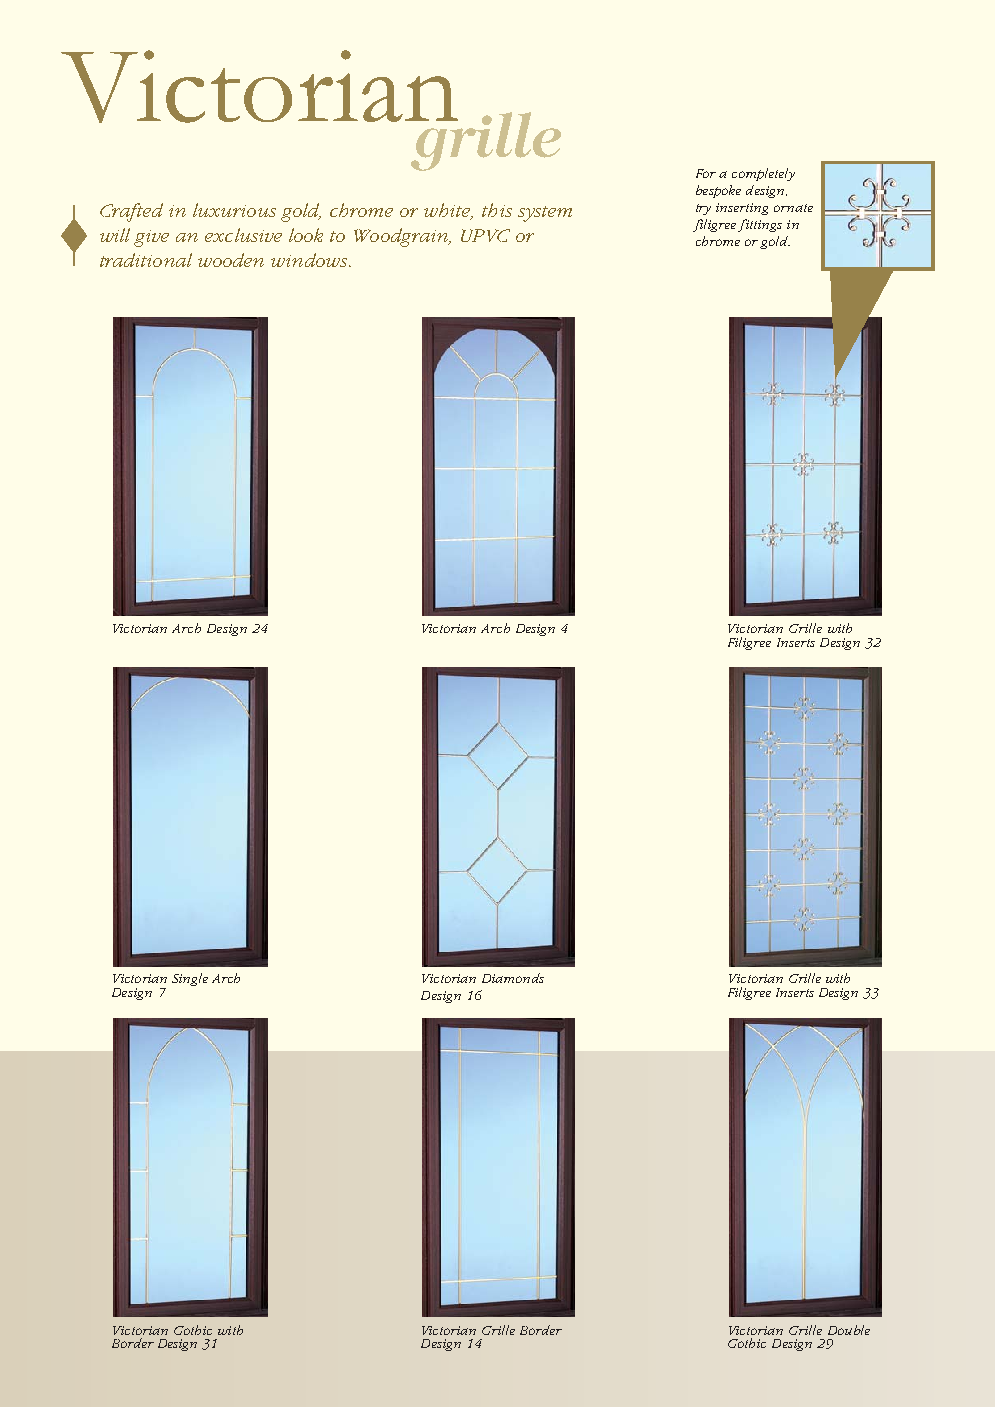 The image size is (995, 1407). What do you see at coordinates (497, 210) in the screenshot?
I see `this` at bounding box center [497, 210].
